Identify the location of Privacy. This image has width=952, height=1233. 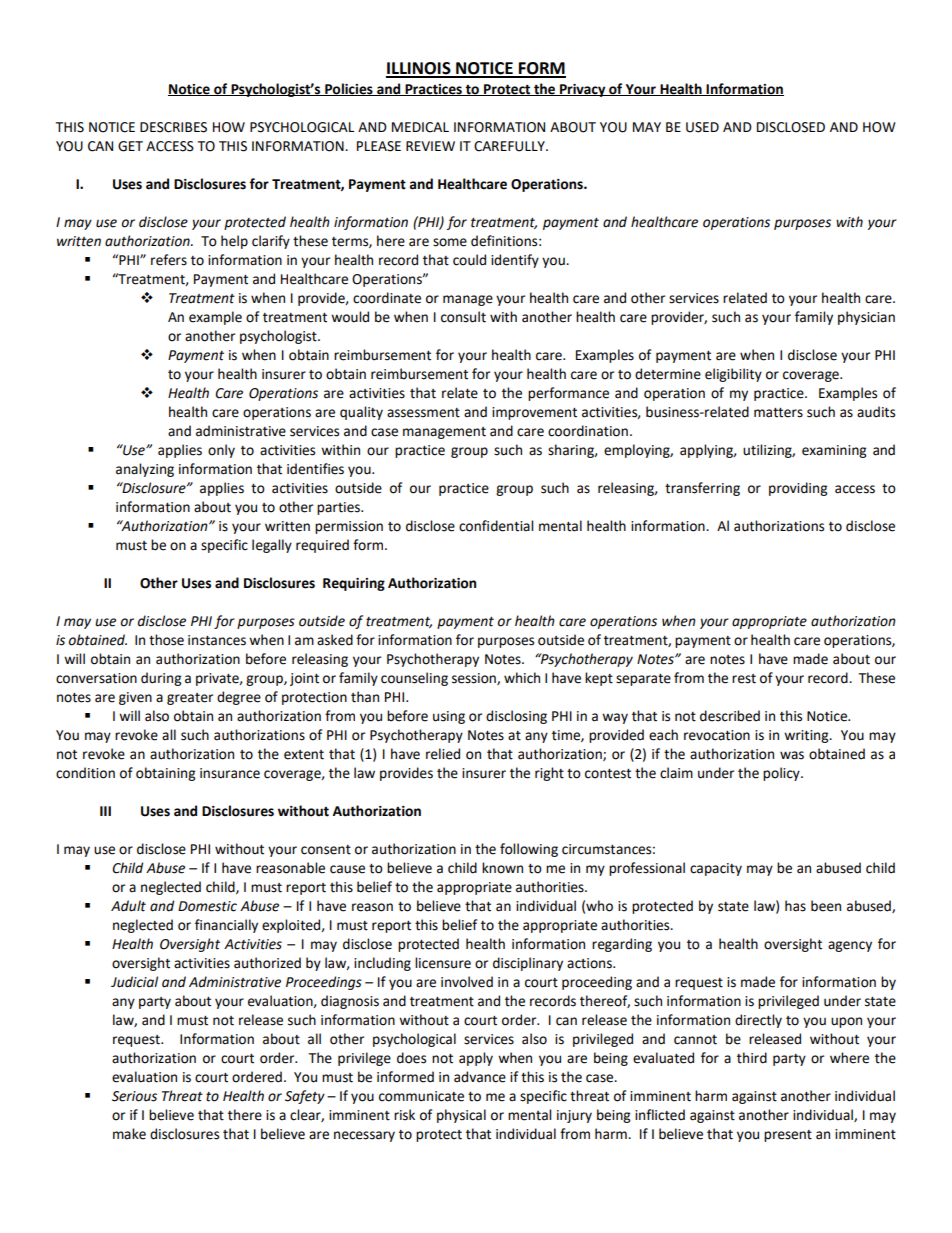
(583, 90).
